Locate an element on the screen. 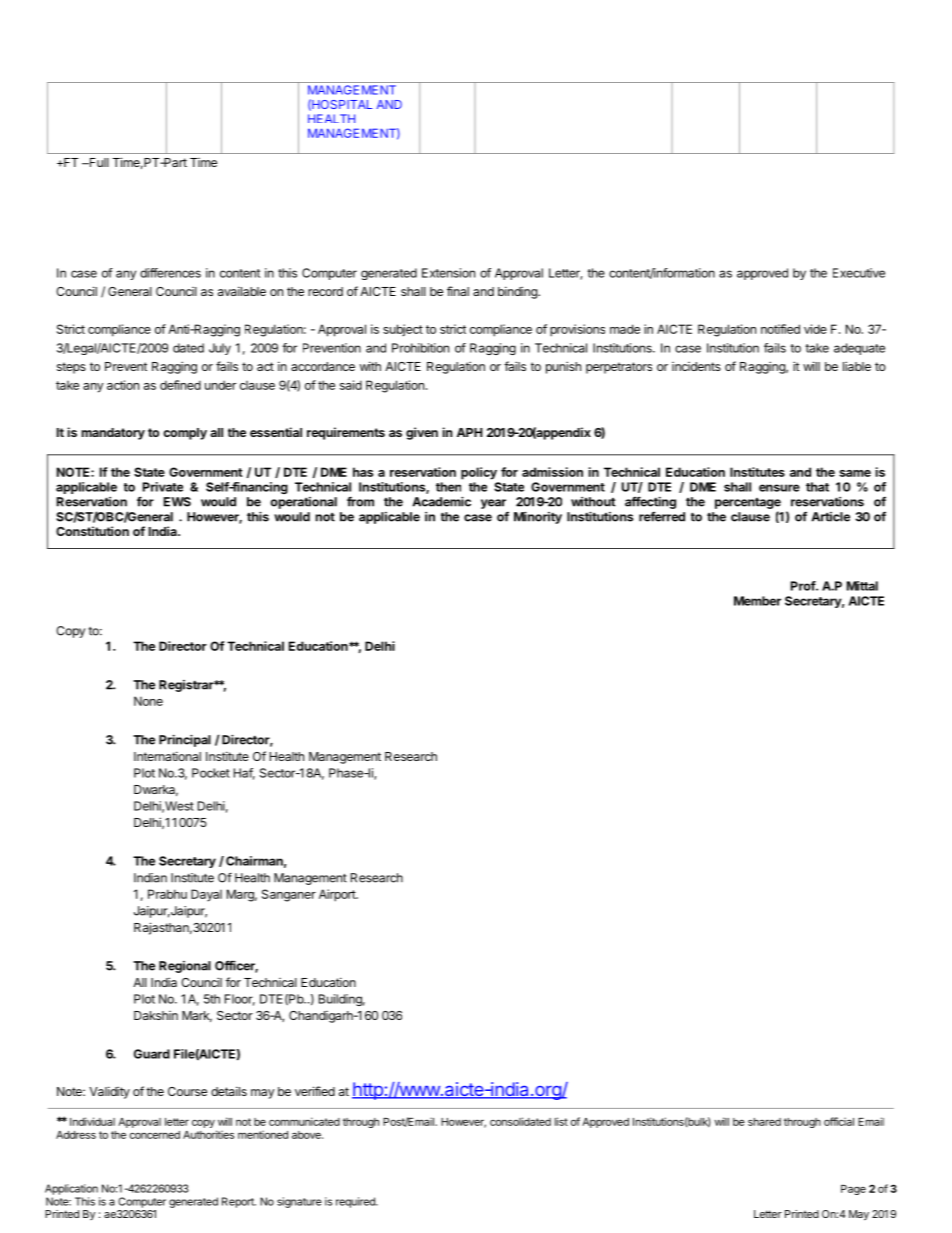 This screenshot has height=1233, width=952. Executive is located at coordinates (859, 273).
